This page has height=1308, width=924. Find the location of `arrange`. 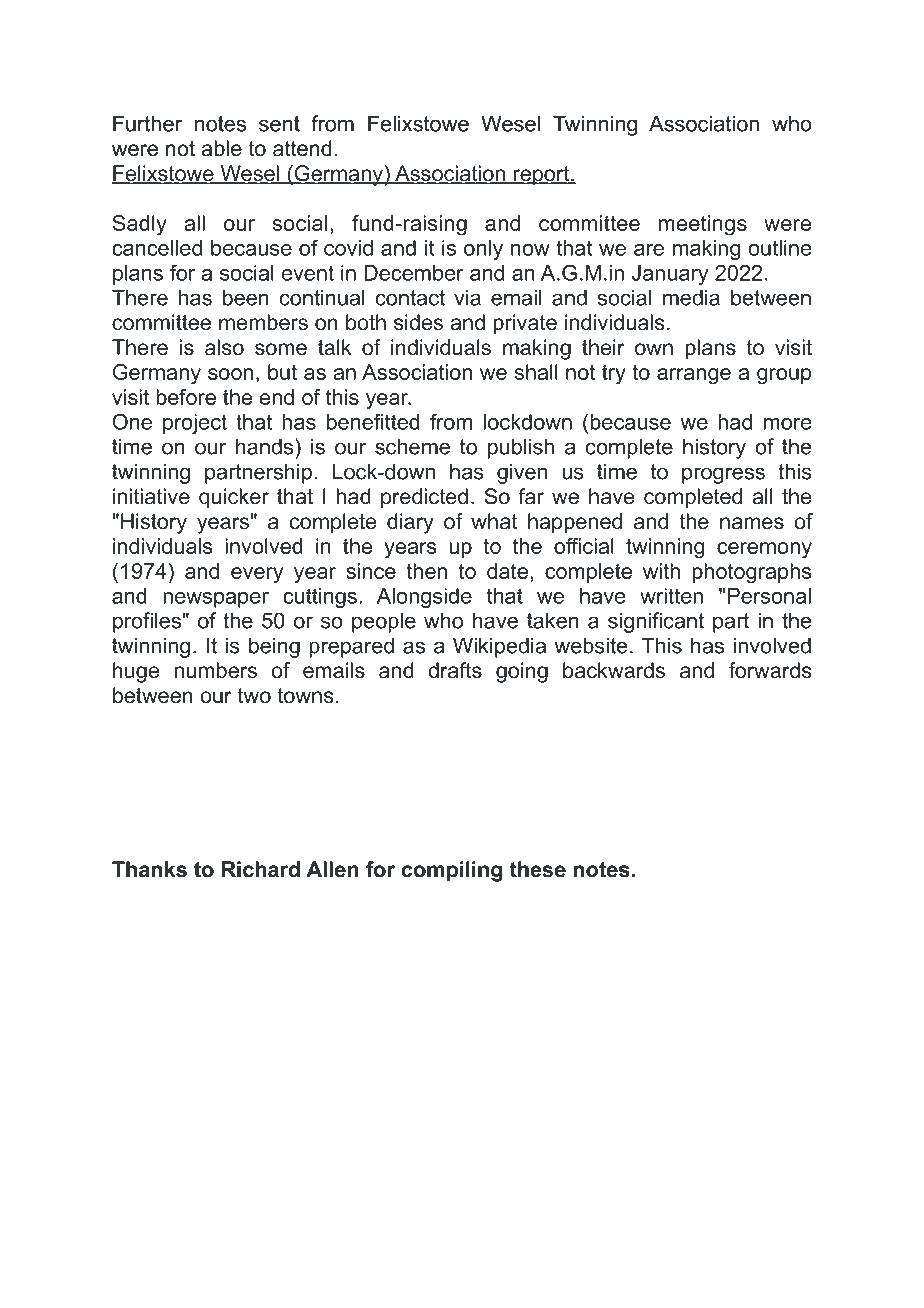

arrange is located at coordinates (694, 376).
